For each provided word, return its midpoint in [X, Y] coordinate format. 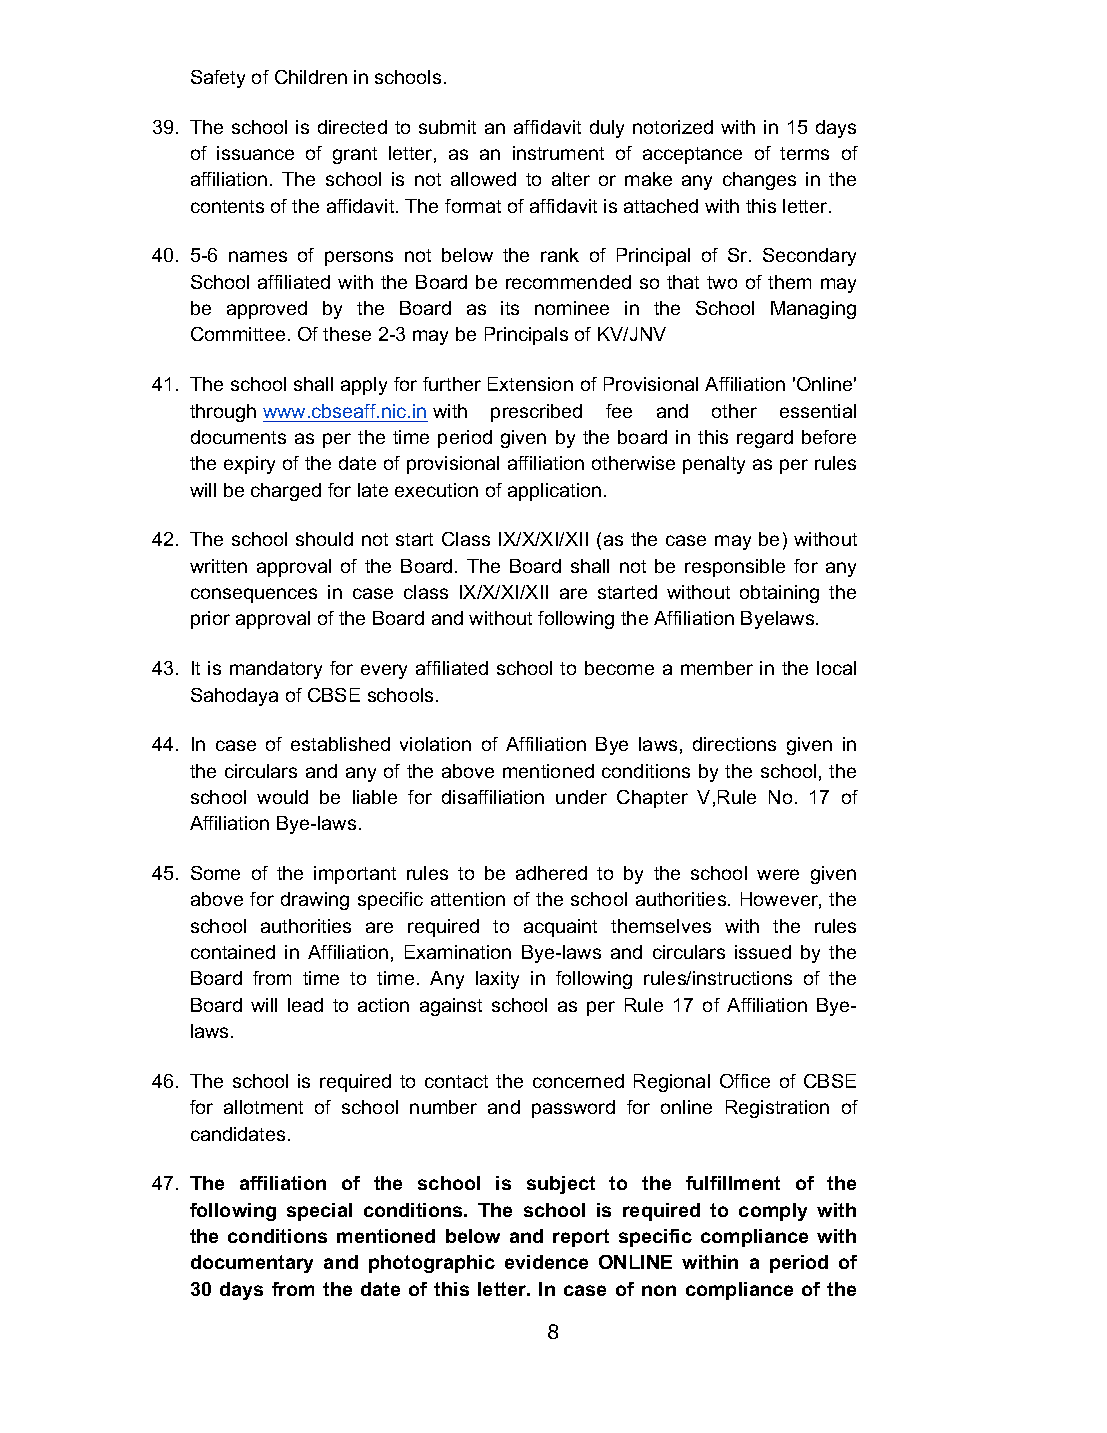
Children [311, 77]
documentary [252, 1264]
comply [773, 1212]
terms [804, 153]
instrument [558, 153]
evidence [546, 1262]
